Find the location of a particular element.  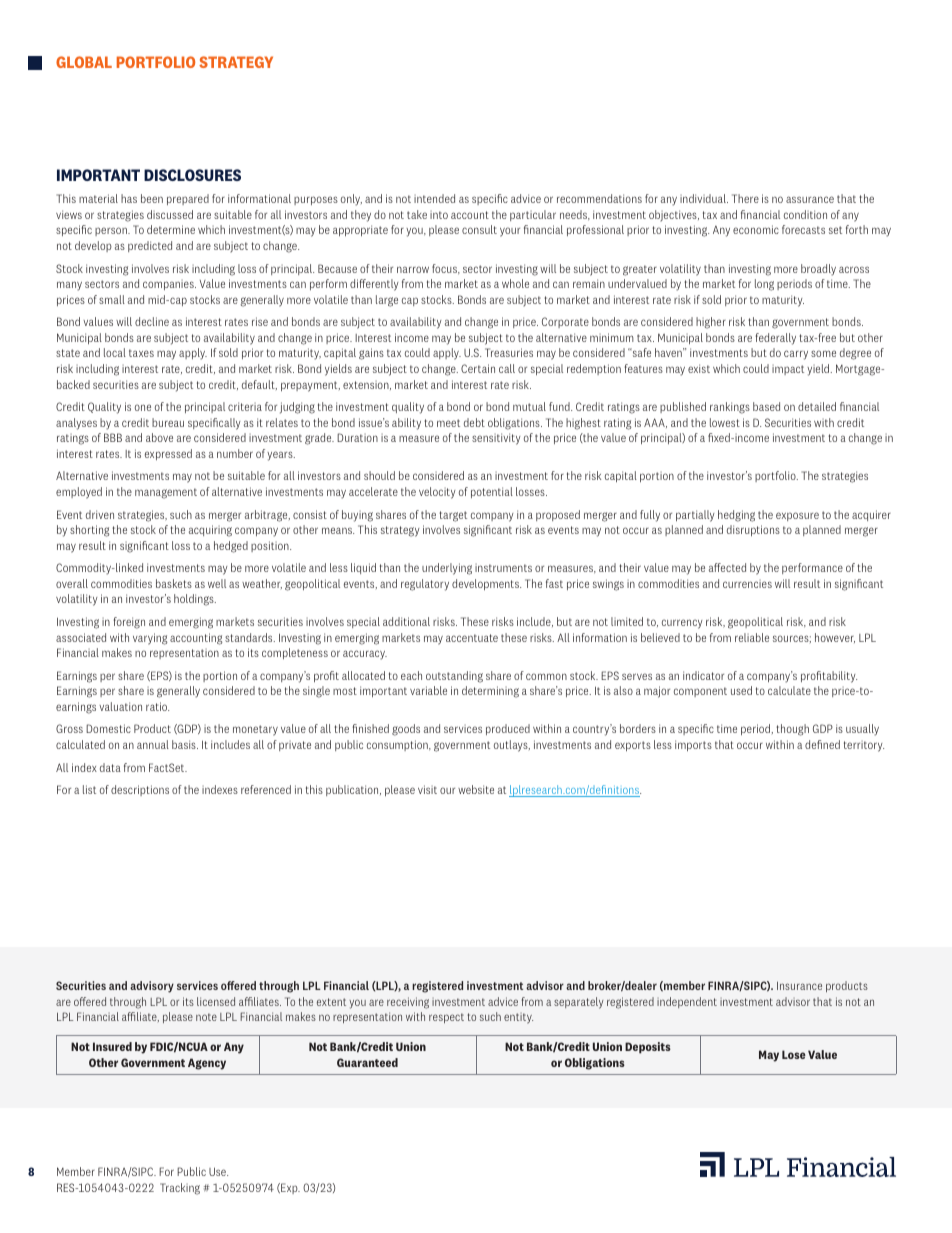

intended is located at coordinates (434, 198).
